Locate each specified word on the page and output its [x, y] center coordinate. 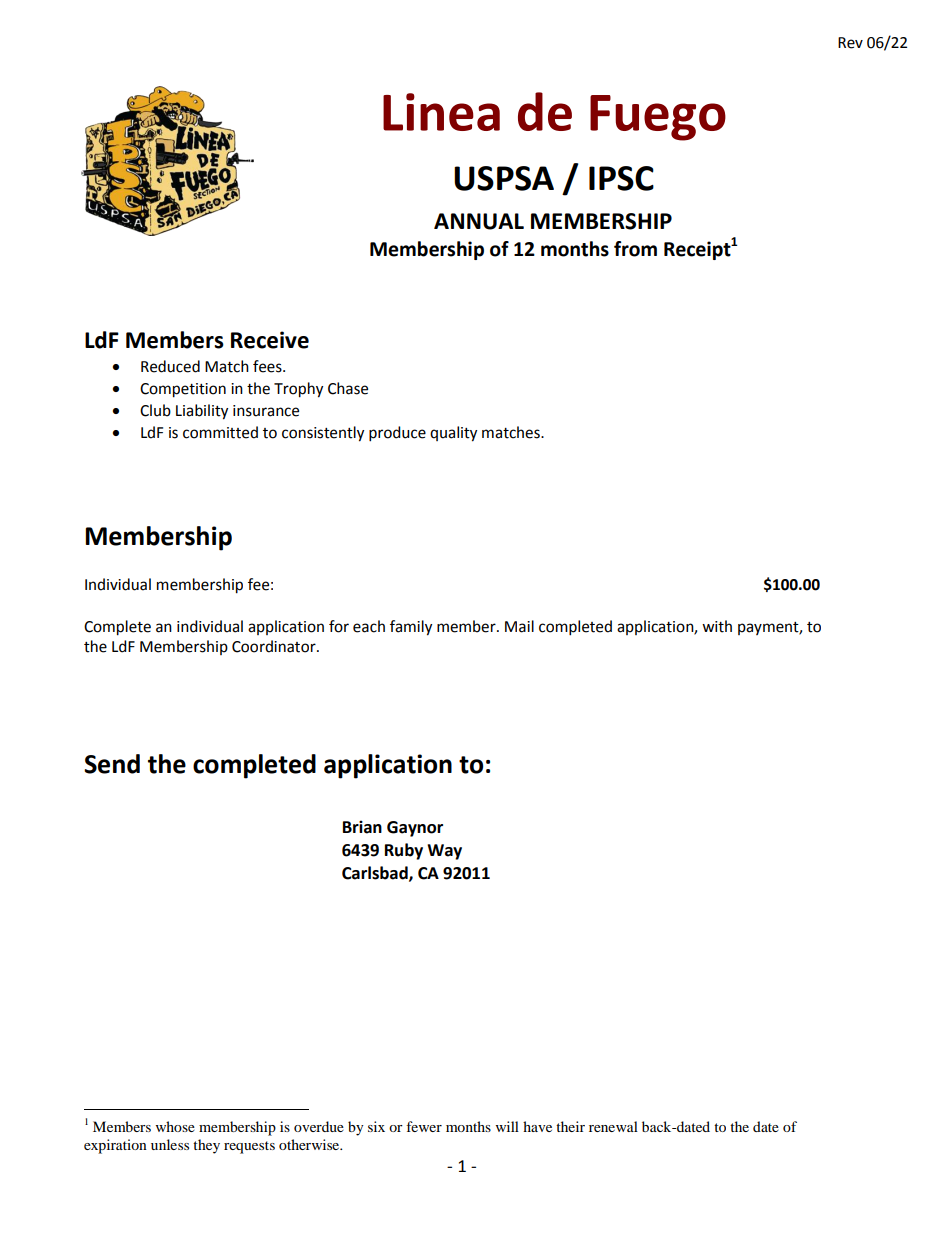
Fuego [658, 118]
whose [175, 1126]
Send [112, 764]
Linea [441, 112]
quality [453, 434]
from [635, 249]
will [507, 1126]
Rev [850, 43]
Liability [202, 412]
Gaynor [415, 829]
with [717, 626]
